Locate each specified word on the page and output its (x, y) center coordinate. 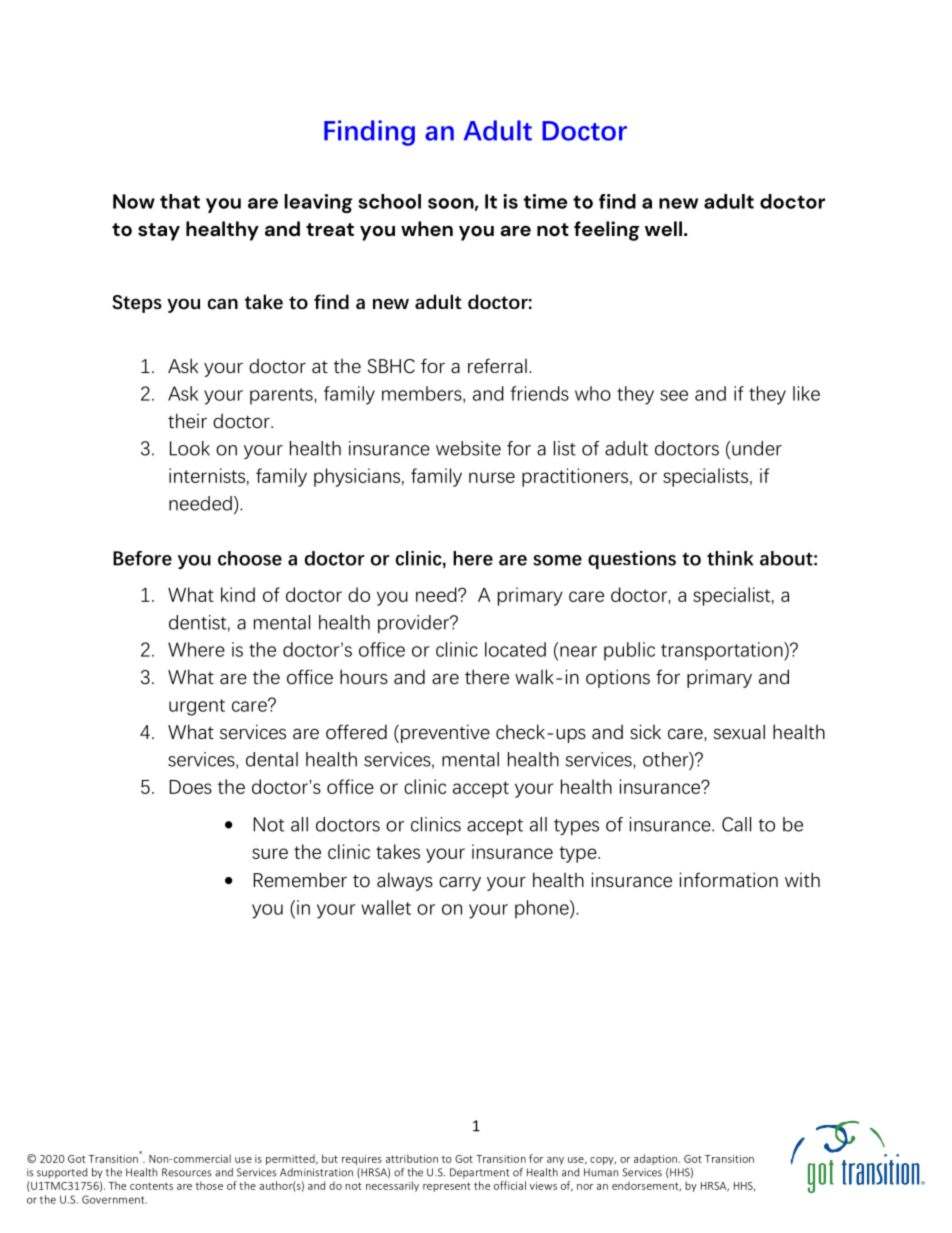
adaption (655, 1159)
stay (159, 232)
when (427, 229)
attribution (412, 1158)
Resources (186, 1172)
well (663, 228)
